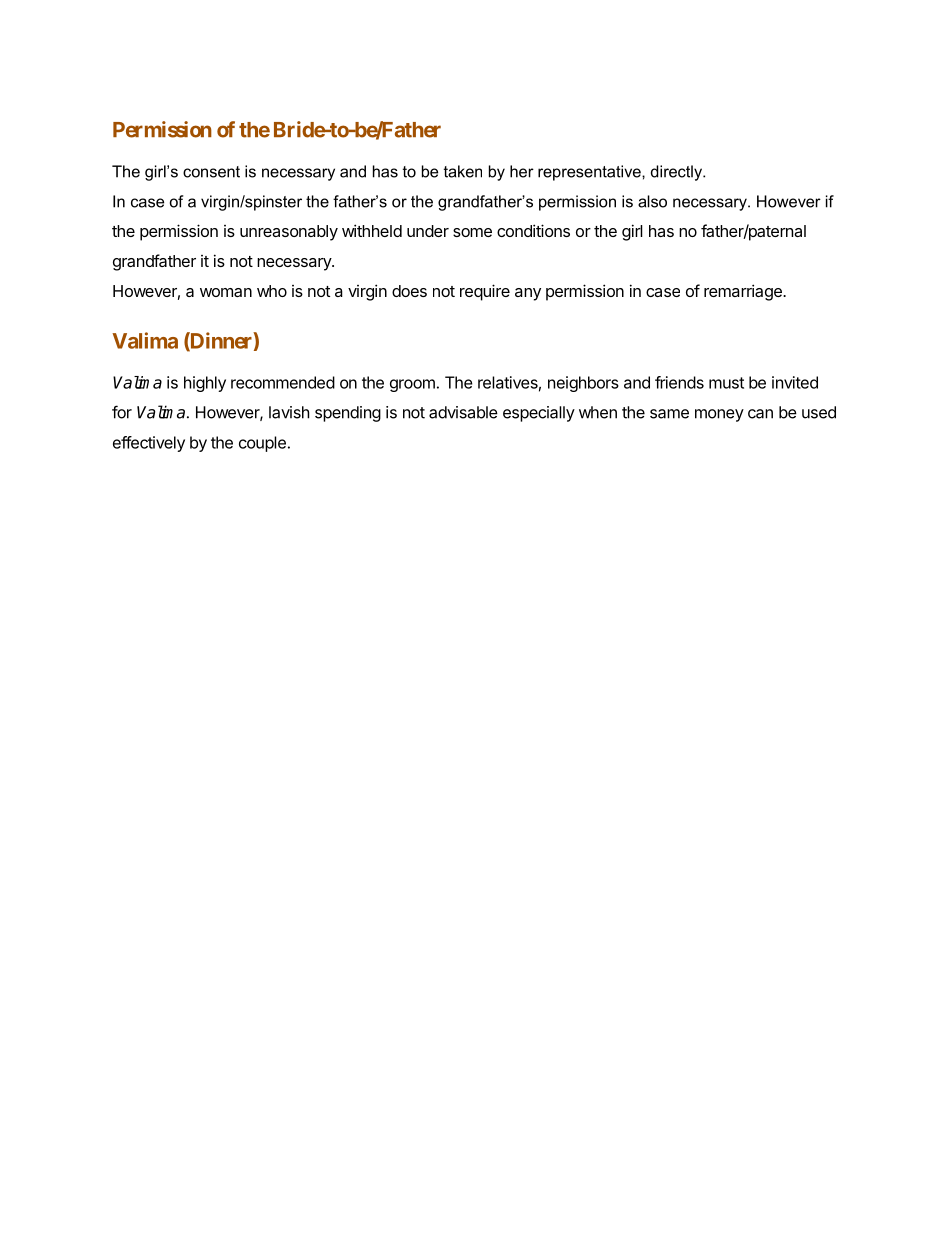  Describe the element at coordinates (226, 292) in the image. I see `woman` at that location.
